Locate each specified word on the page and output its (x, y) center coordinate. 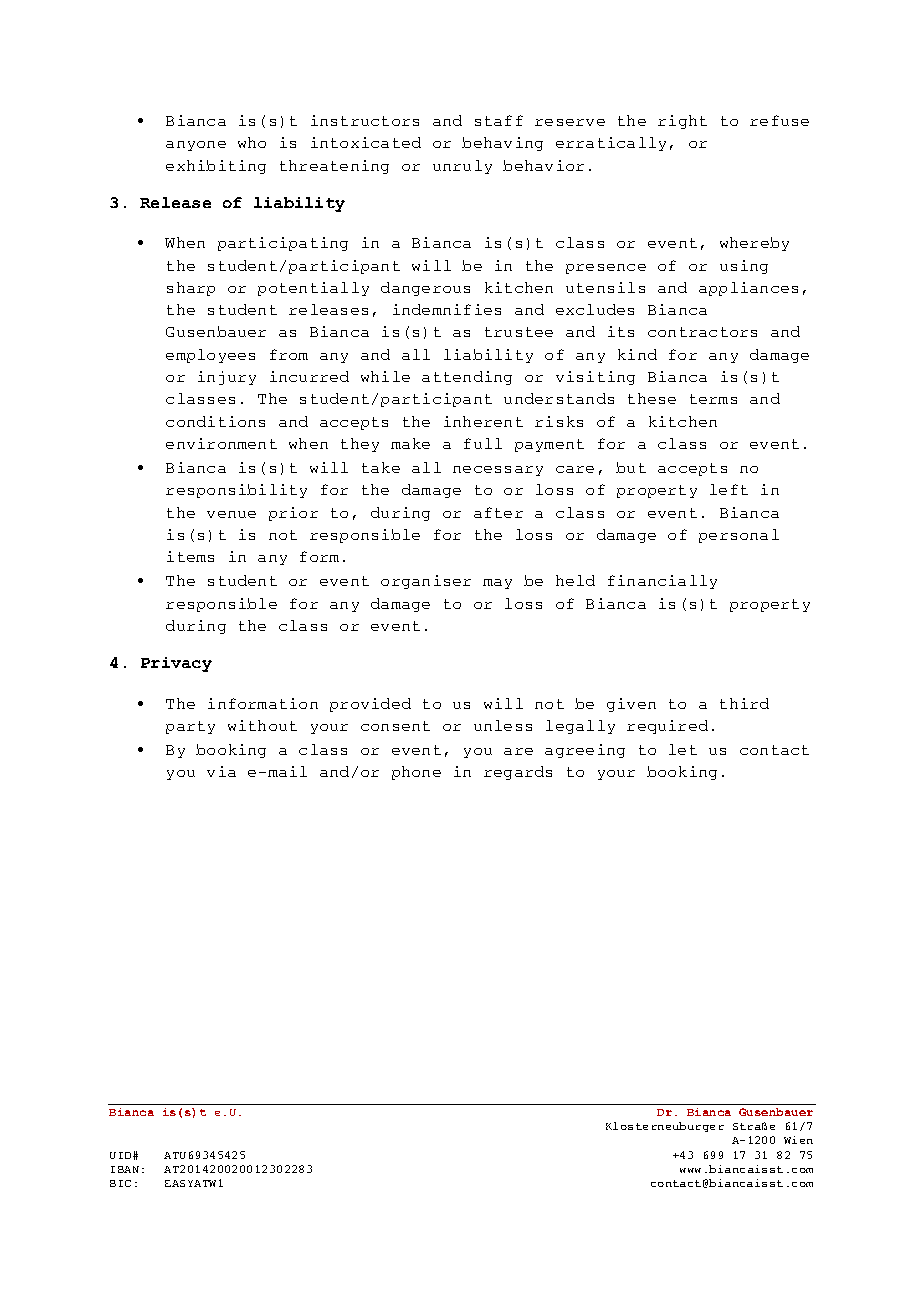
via (221, 771)
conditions (215, 421)
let (683, 749)
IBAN (125, 1169)
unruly (462, 167)
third (744, 703)
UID (122, 1155)
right (682, 122)
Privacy (176, 664)
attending (467, 378)
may (497, 584)
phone (416, 773)
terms (713, 399)
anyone (196, 146)
